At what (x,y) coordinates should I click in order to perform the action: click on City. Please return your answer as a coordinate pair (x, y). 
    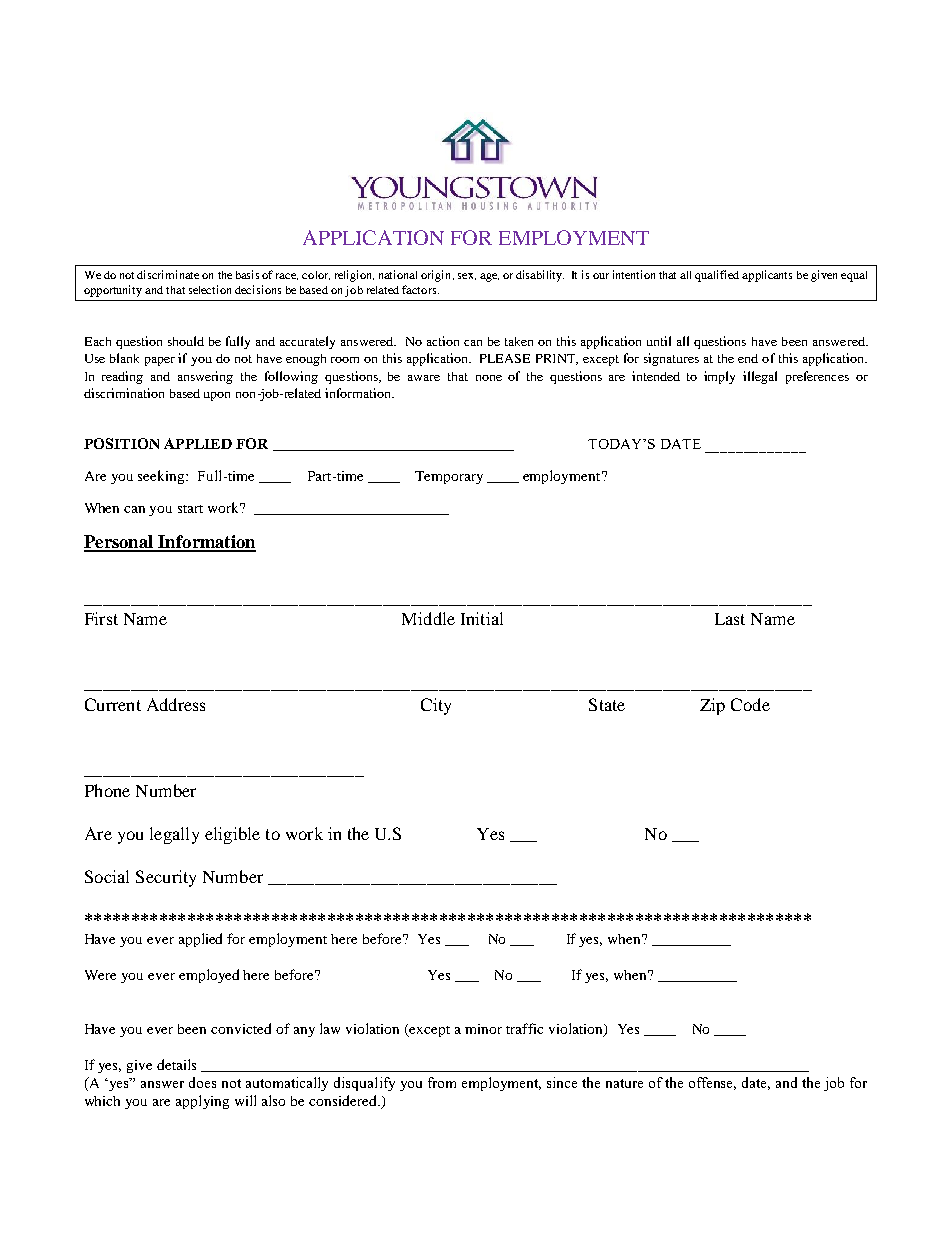
    Looking at the image, I should click on (436, 706).
